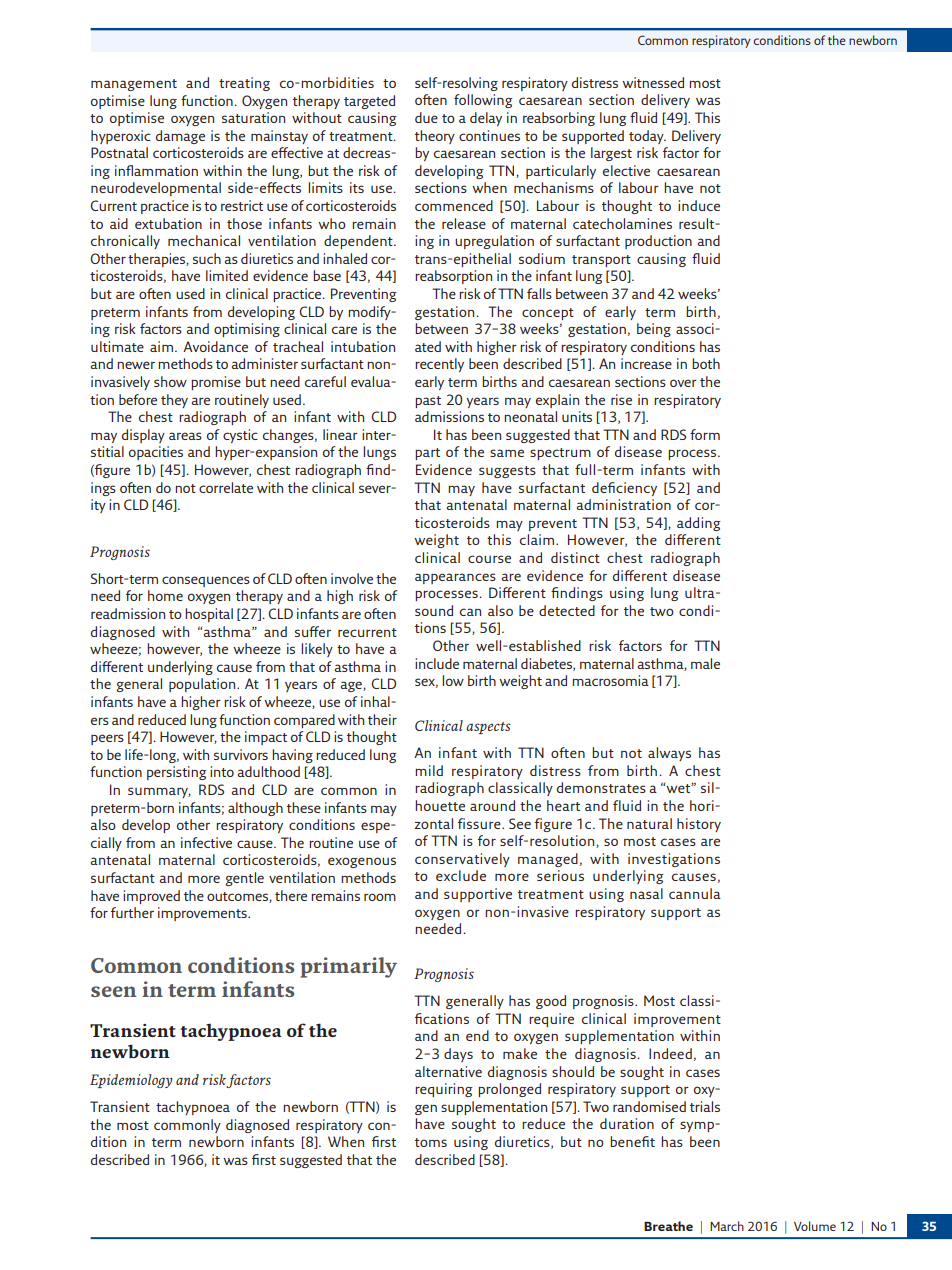 The width and height of the screenshot is (952, 1270). What do you see at coordinates (727, 1226) in the screenshot?
I see `March` at bounding box center [727, 1226].
